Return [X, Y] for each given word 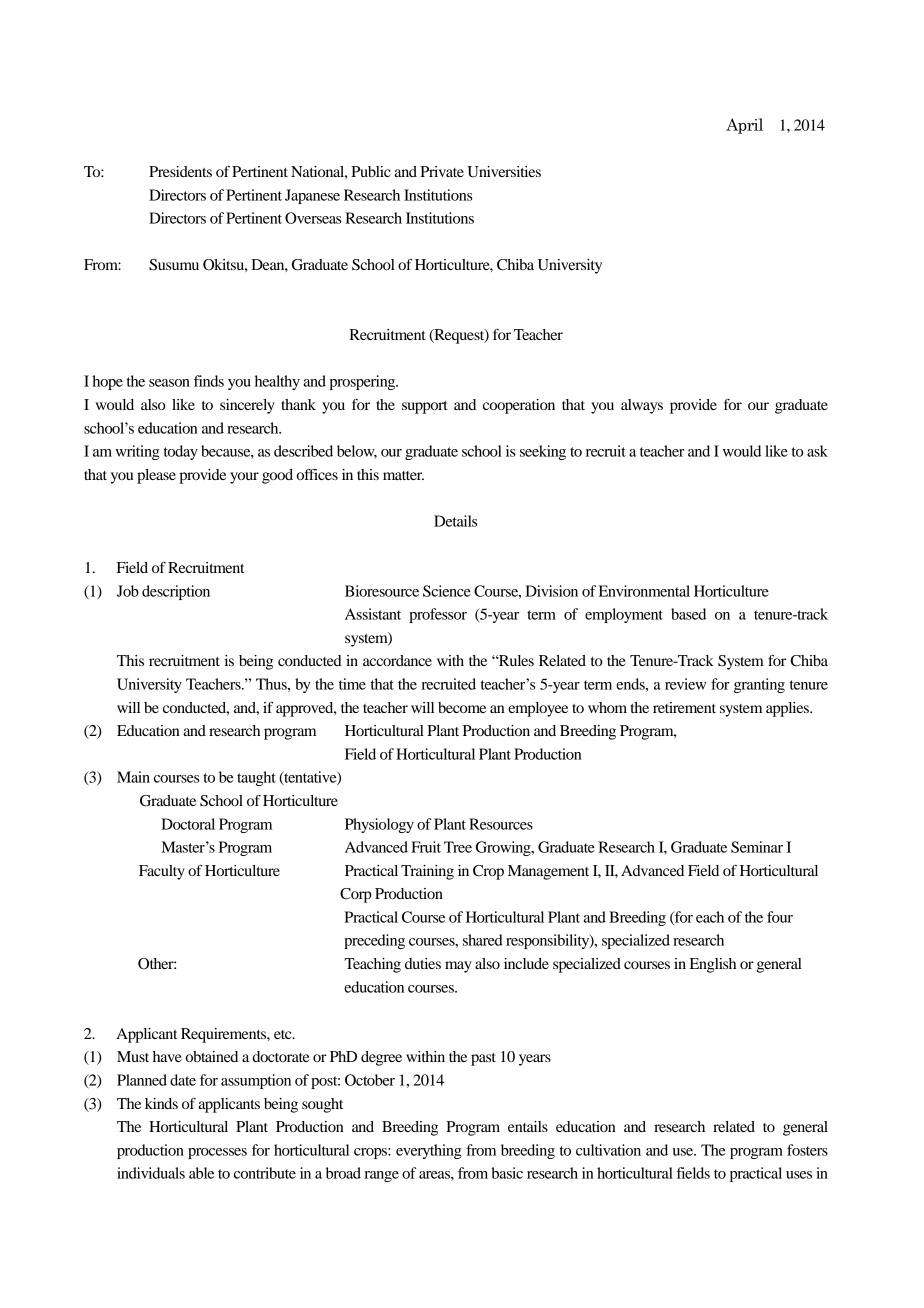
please [156, 476]
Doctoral [188, 824]
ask [817, 451]
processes [217, 1153]
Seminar [757, 847]
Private [442, 171]
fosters [807, 1150]
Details [456, 521]
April [744, 126]
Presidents [180, 171]
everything [429, 1151]
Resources [501, 824]
